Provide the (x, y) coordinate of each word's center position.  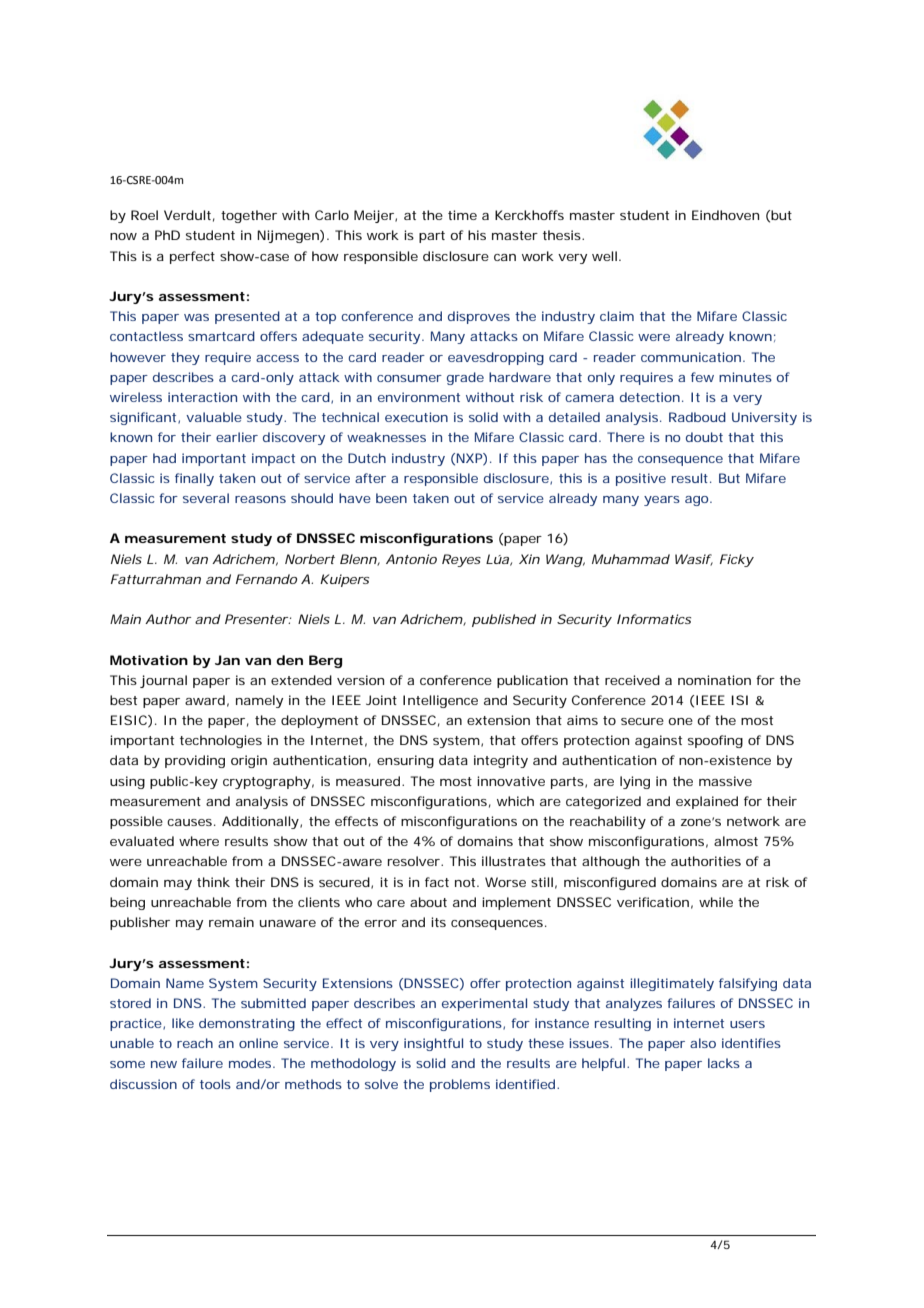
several (206, 498)
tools (215, 1084)
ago (698, 501)
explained (707, 802)
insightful (433, 1044)
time (462, 215)
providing (195, 761)
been (391, 498)
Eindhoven (725, 215)
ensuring (405, 761)
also (703, 1043)
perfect (192, 257)
